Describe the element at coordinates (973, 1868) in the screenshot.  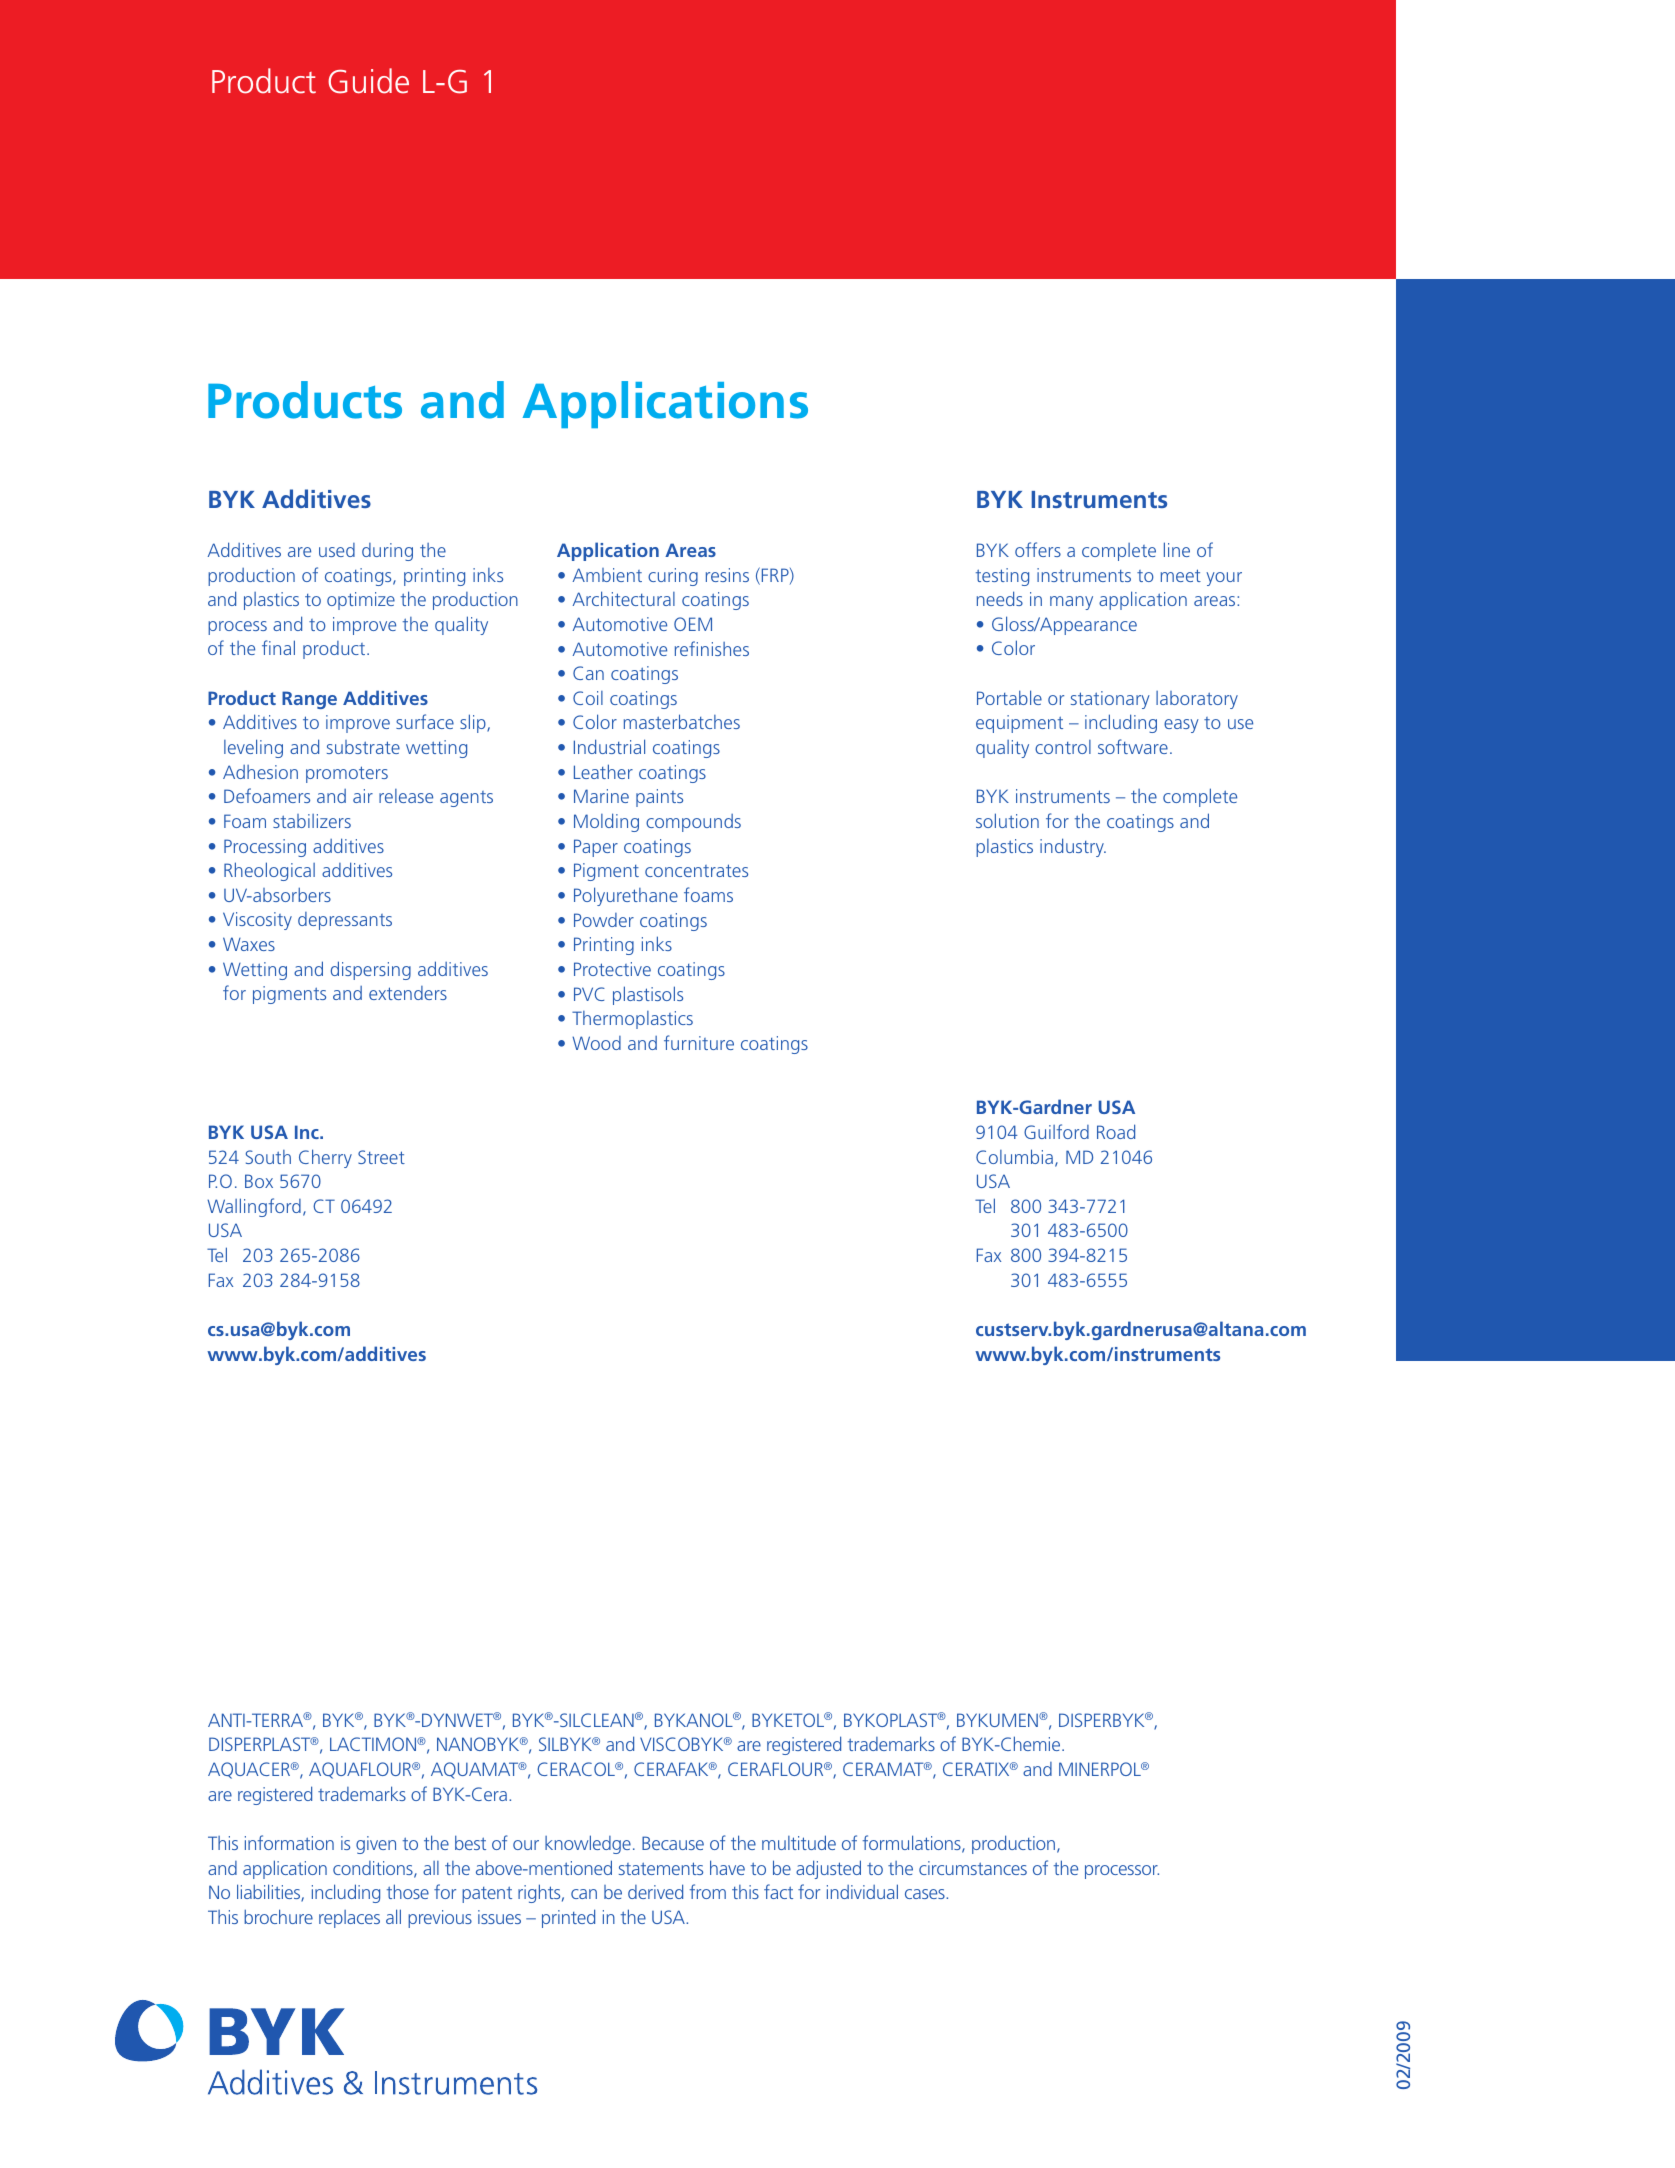
I see `circumstances` at that location.
